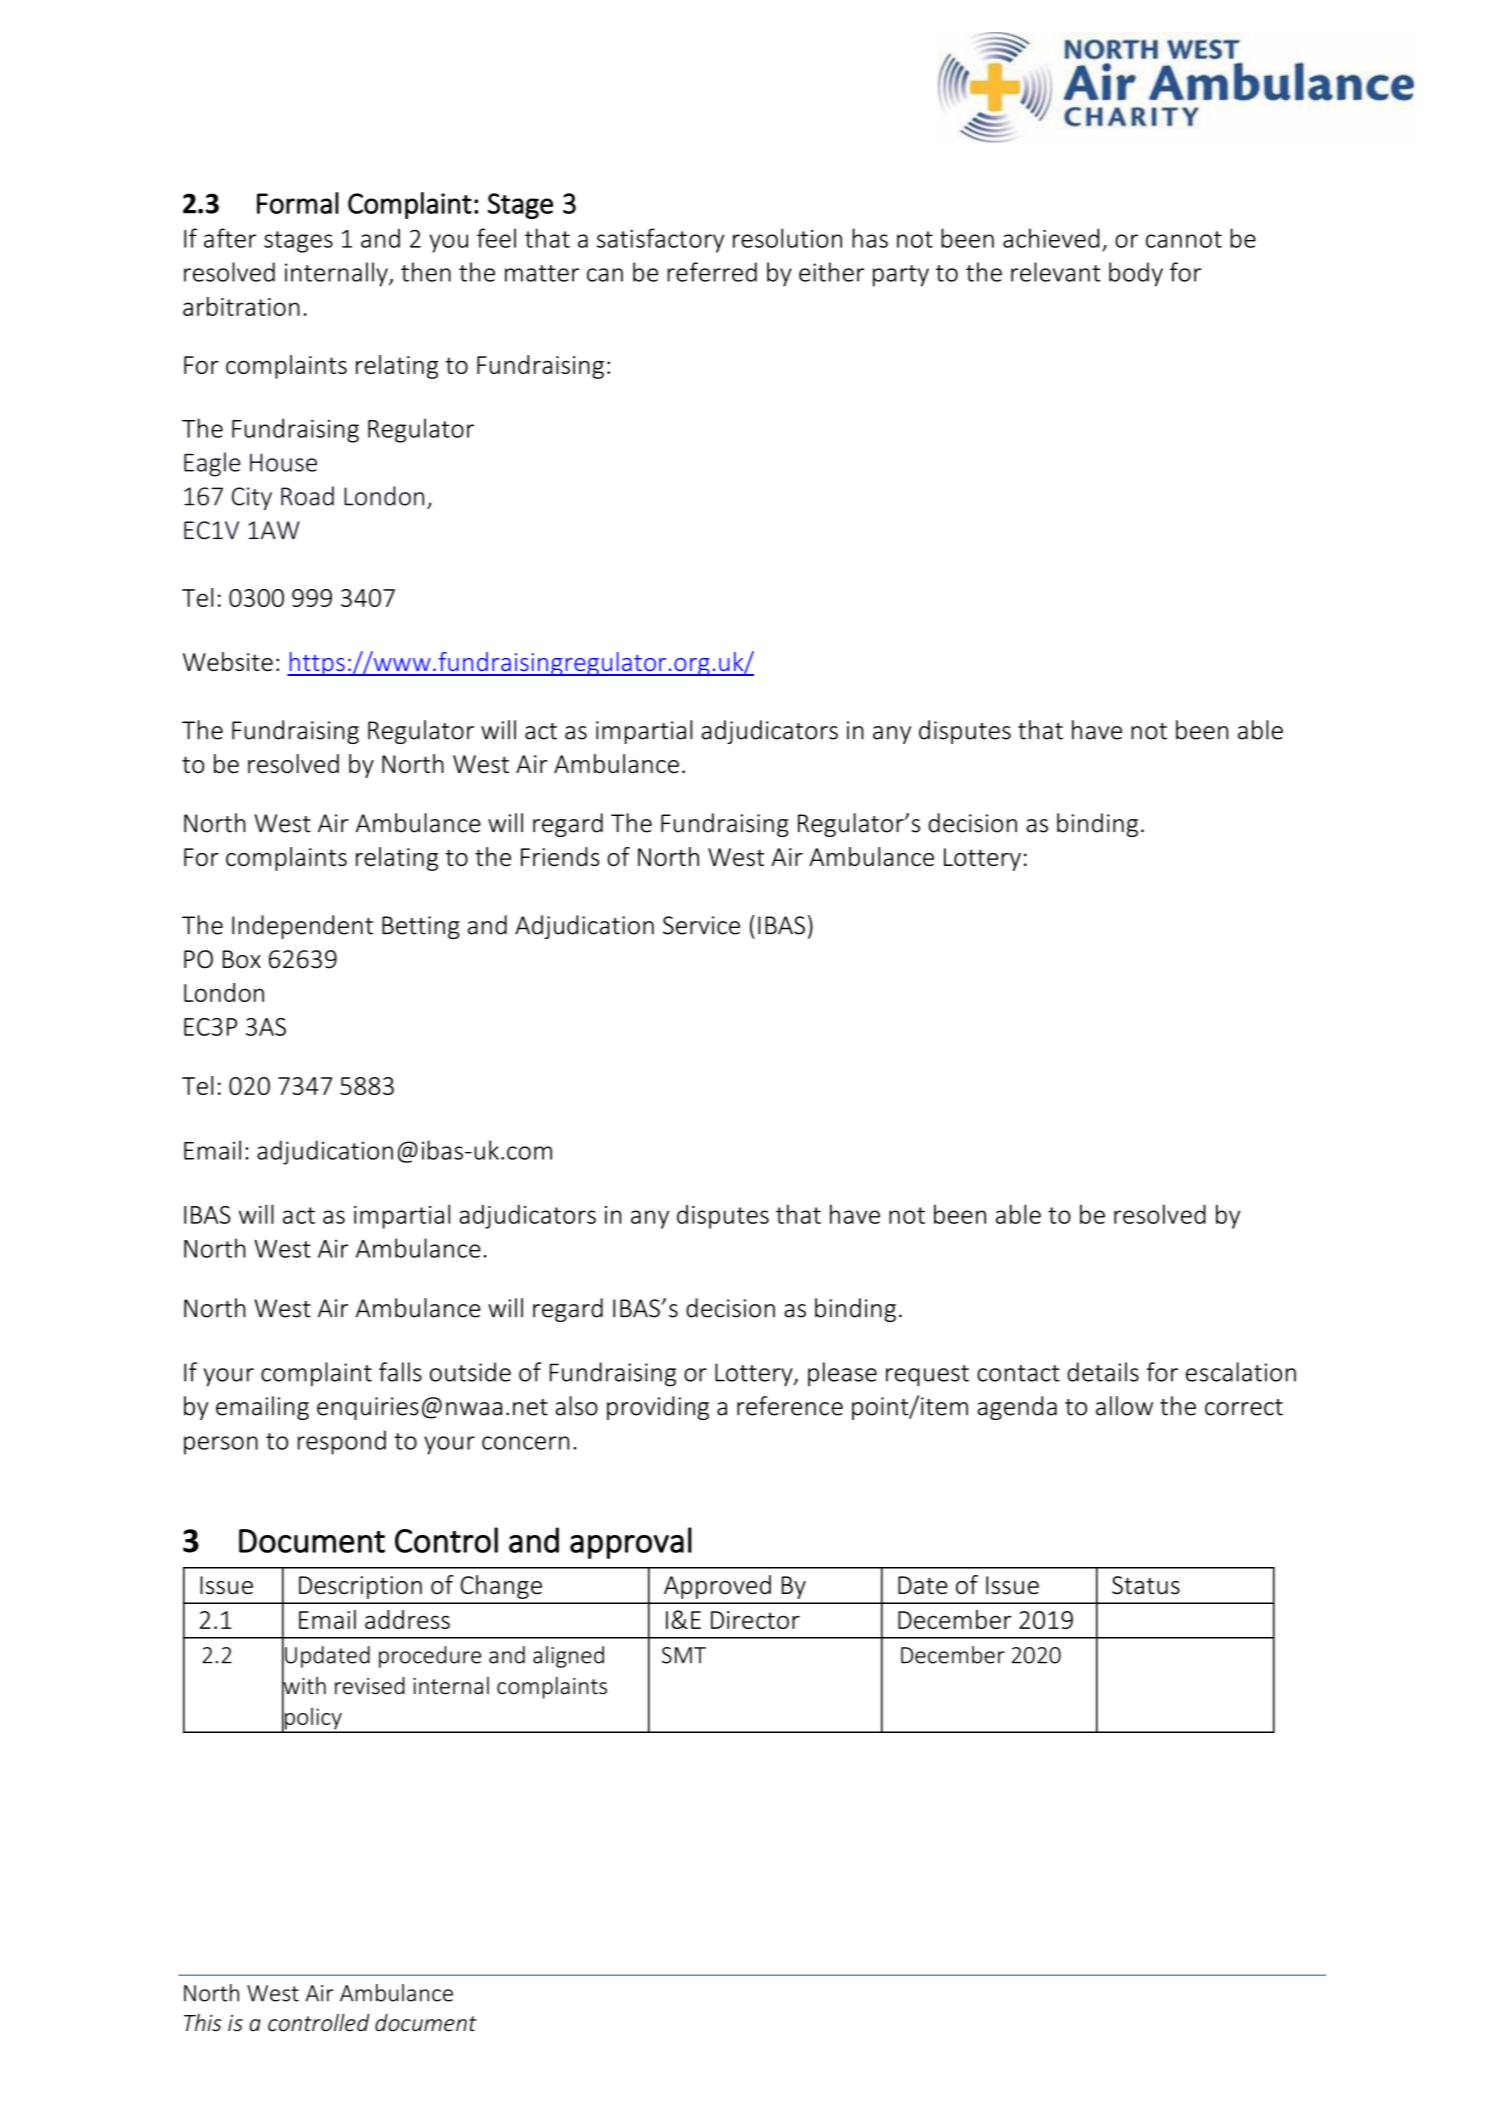  What do you see at coordinates (298, 203) in the screenshot?
I see `Formal` at bounding box center [298, 203].
